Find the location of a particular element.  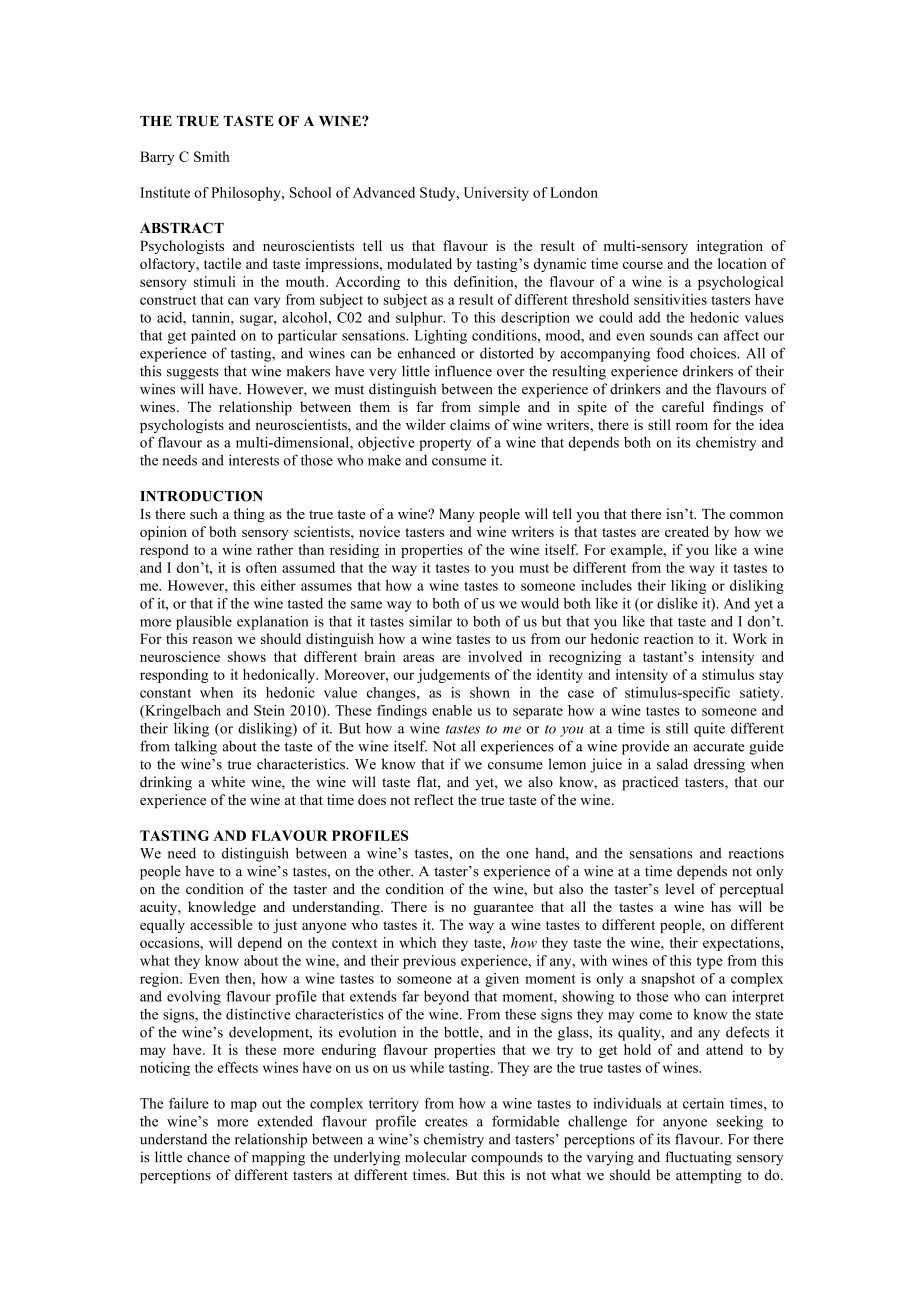

white is located at coordinates (228, 782).
